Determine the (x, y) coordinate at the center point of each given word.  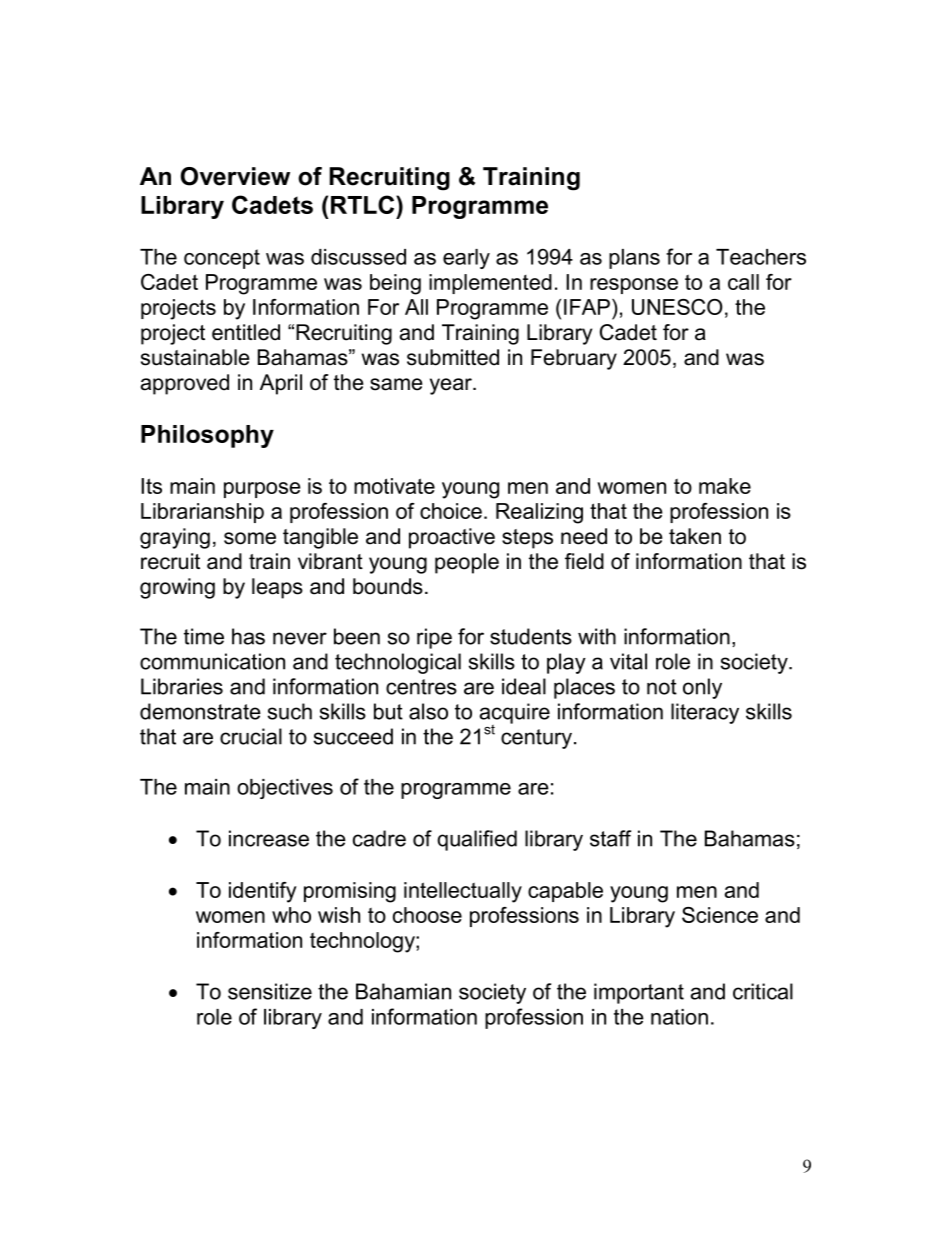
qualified (477, 840)
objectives (285, 789)
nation (679, 1017)
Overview (235, 176)
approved (185, 384)
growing (177, 588)
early (466, 259)
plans (634, 259)
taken (695, 536)
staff (610, 838)
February (574, 359)
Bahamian (403, 991)
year (452, 386)
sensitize (270, 991)
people (467, 563)
